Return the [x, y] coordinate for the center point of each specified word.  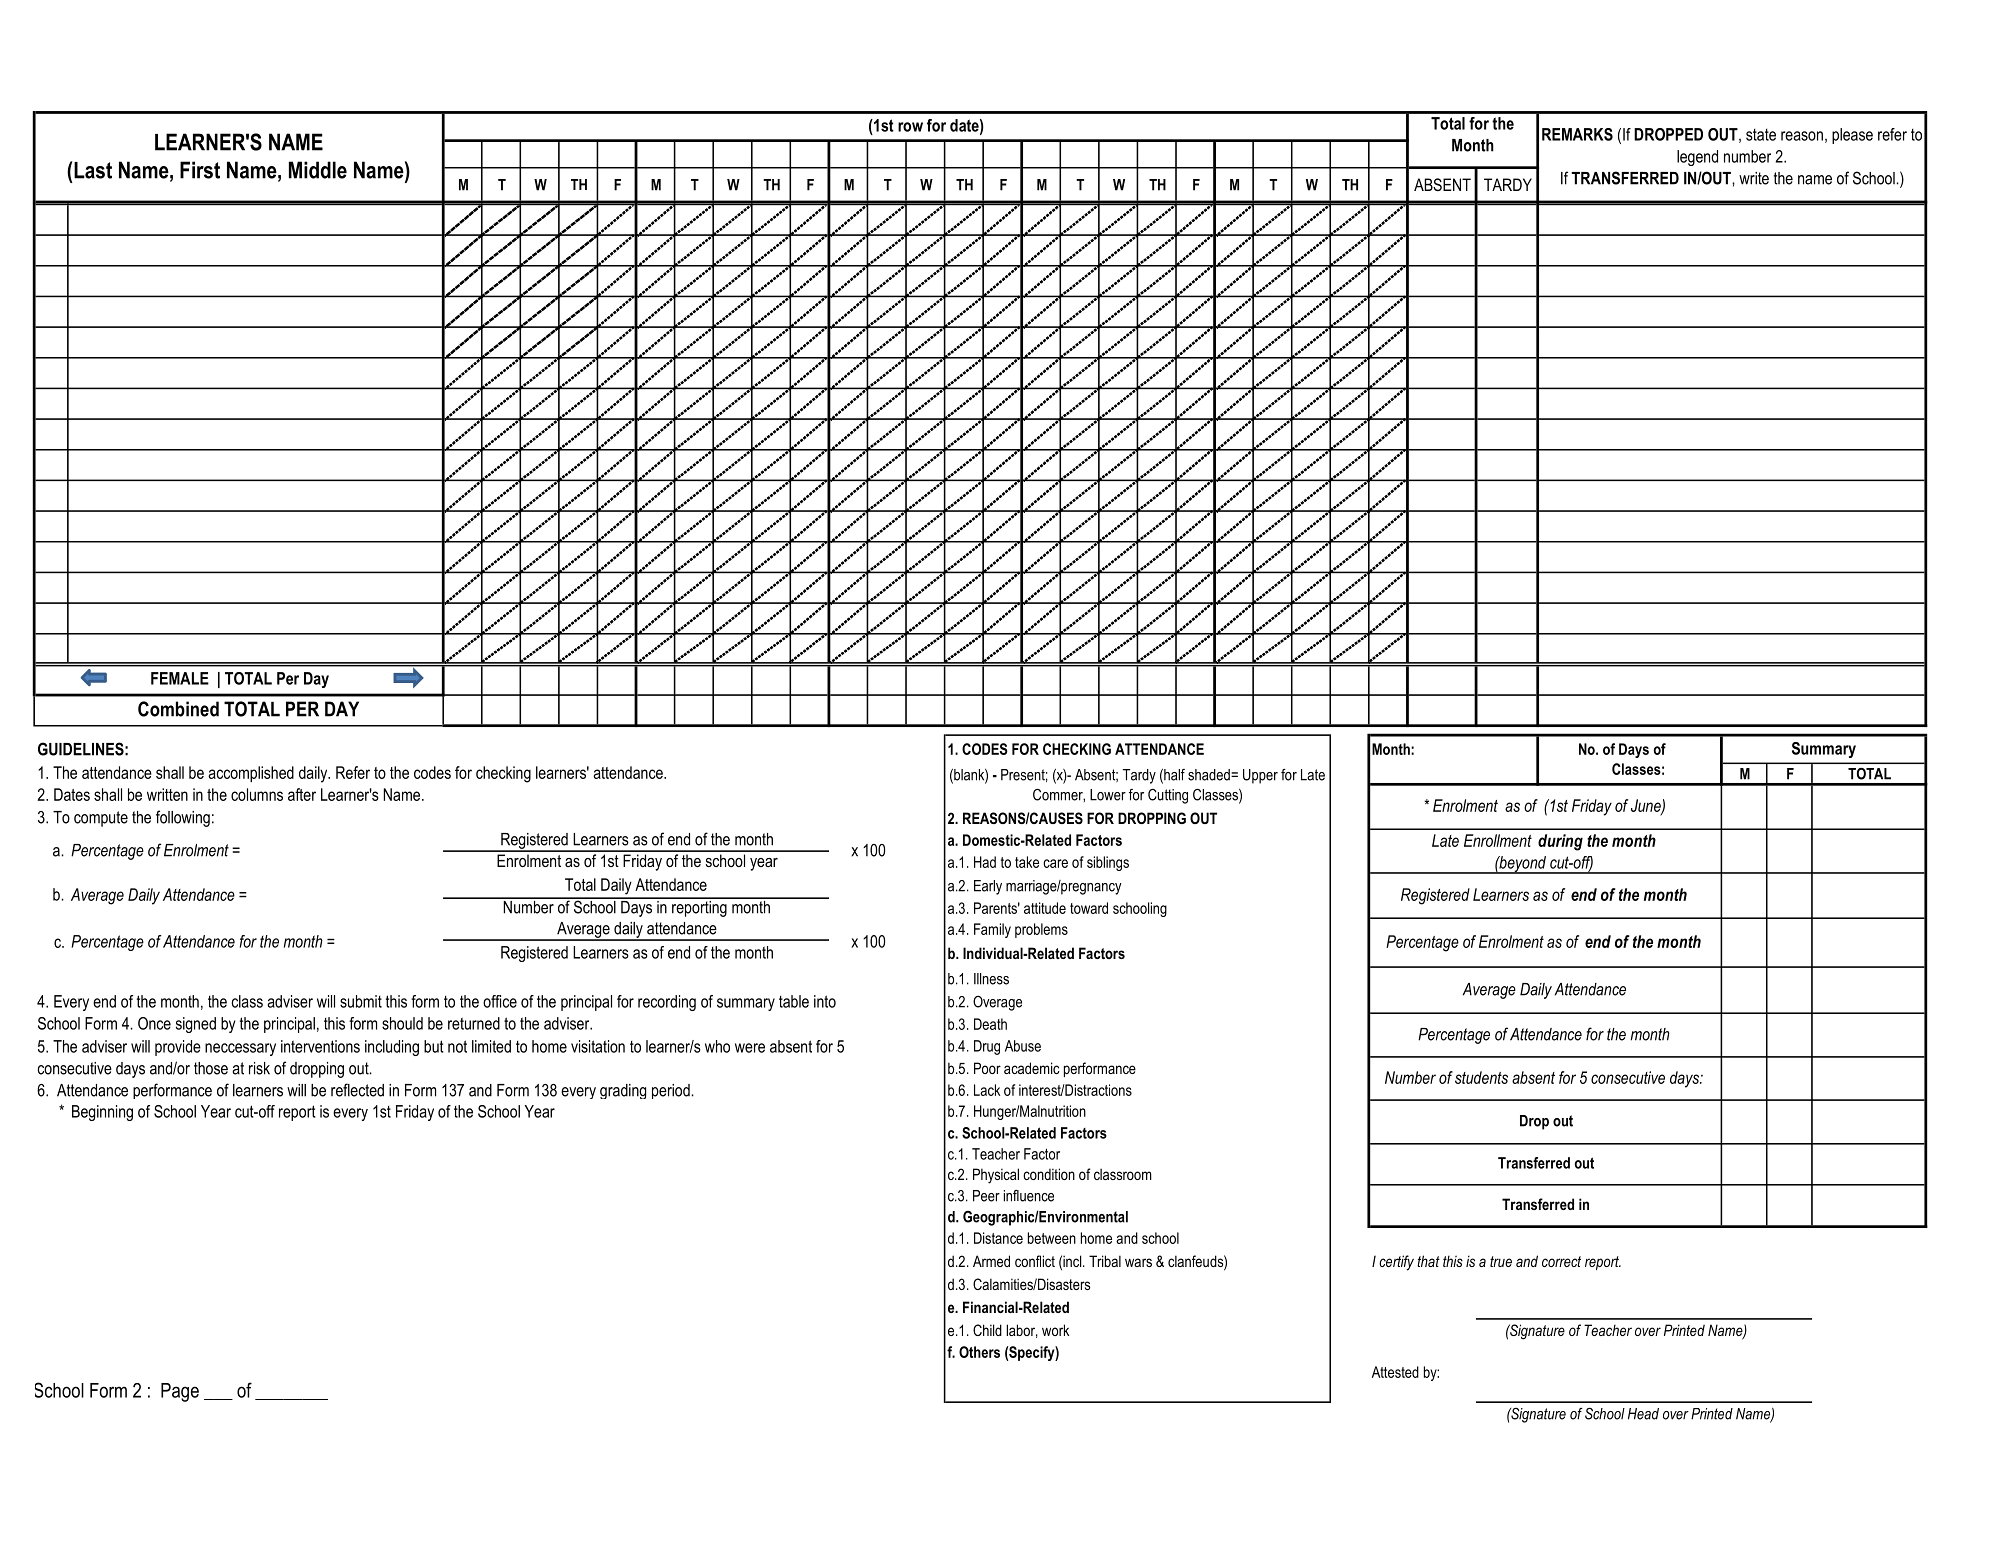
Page [180, 1392]
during [1560, 842]
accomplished [251, 774]
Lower [1108, 795]
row [910, 127]
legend [1697, 158]
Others [979, 1352]
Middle [318, 170]
